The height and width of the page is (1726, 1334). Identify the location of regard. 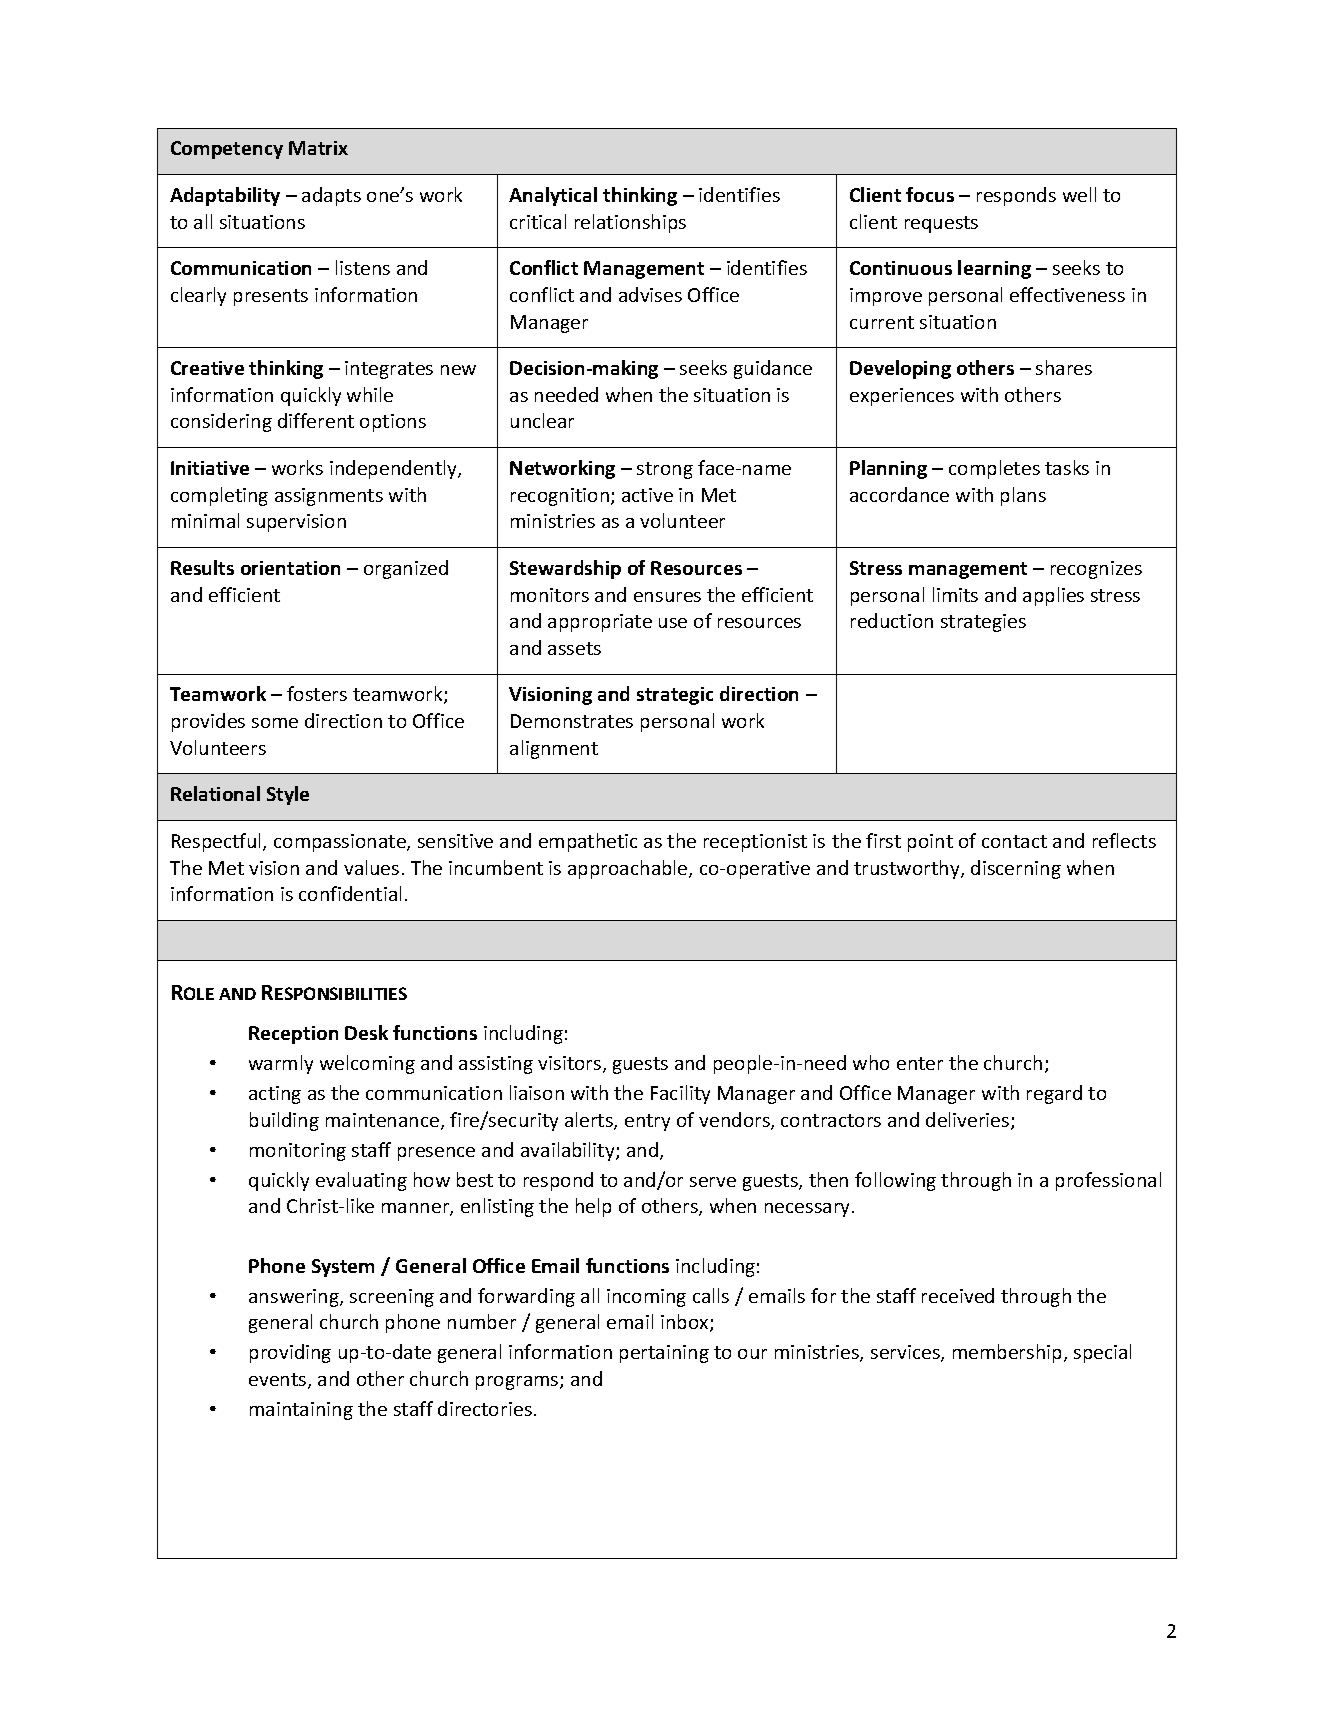
(1054, 1094).
